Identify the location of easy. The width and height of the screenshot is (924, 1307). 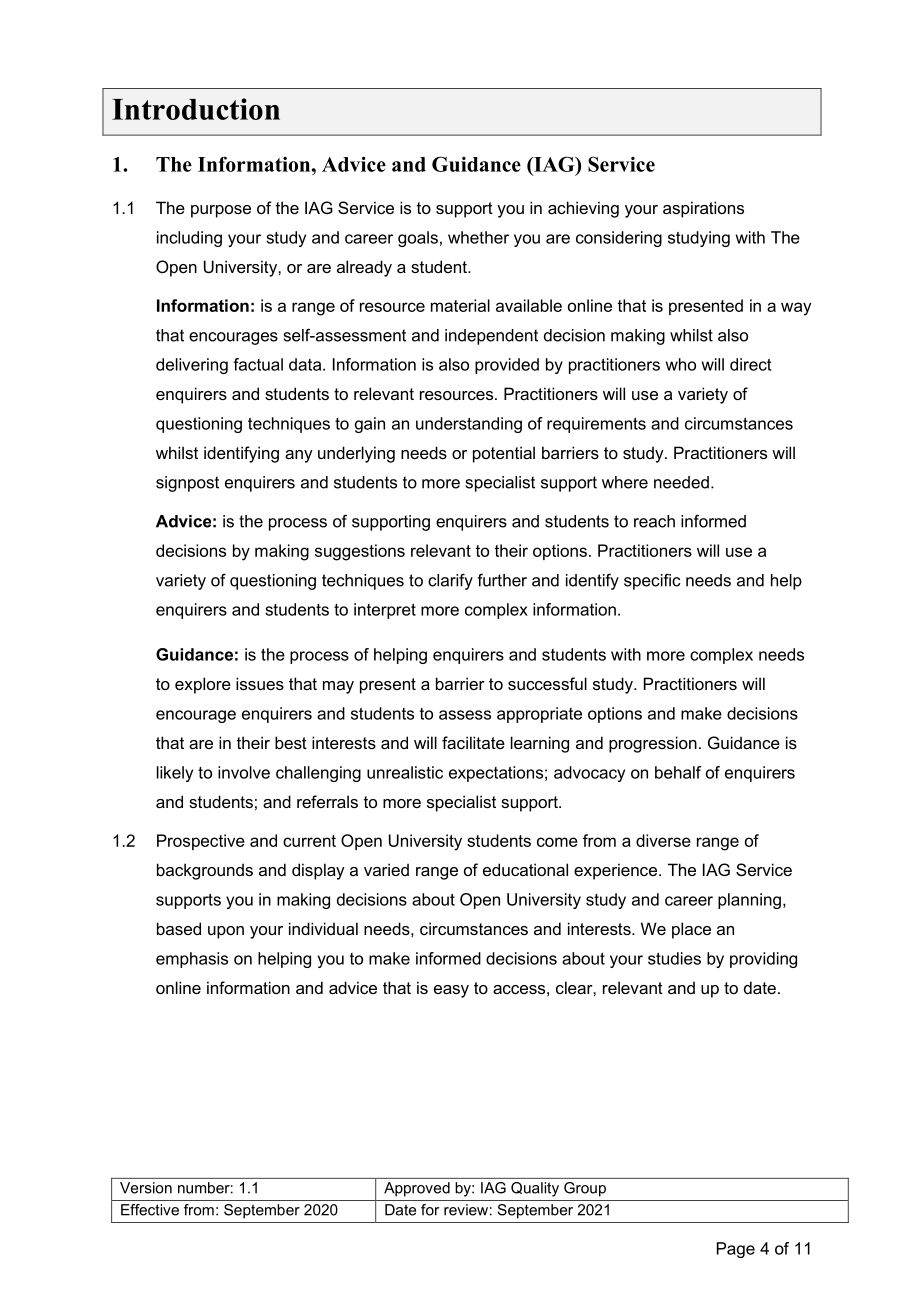
(451, 991).
